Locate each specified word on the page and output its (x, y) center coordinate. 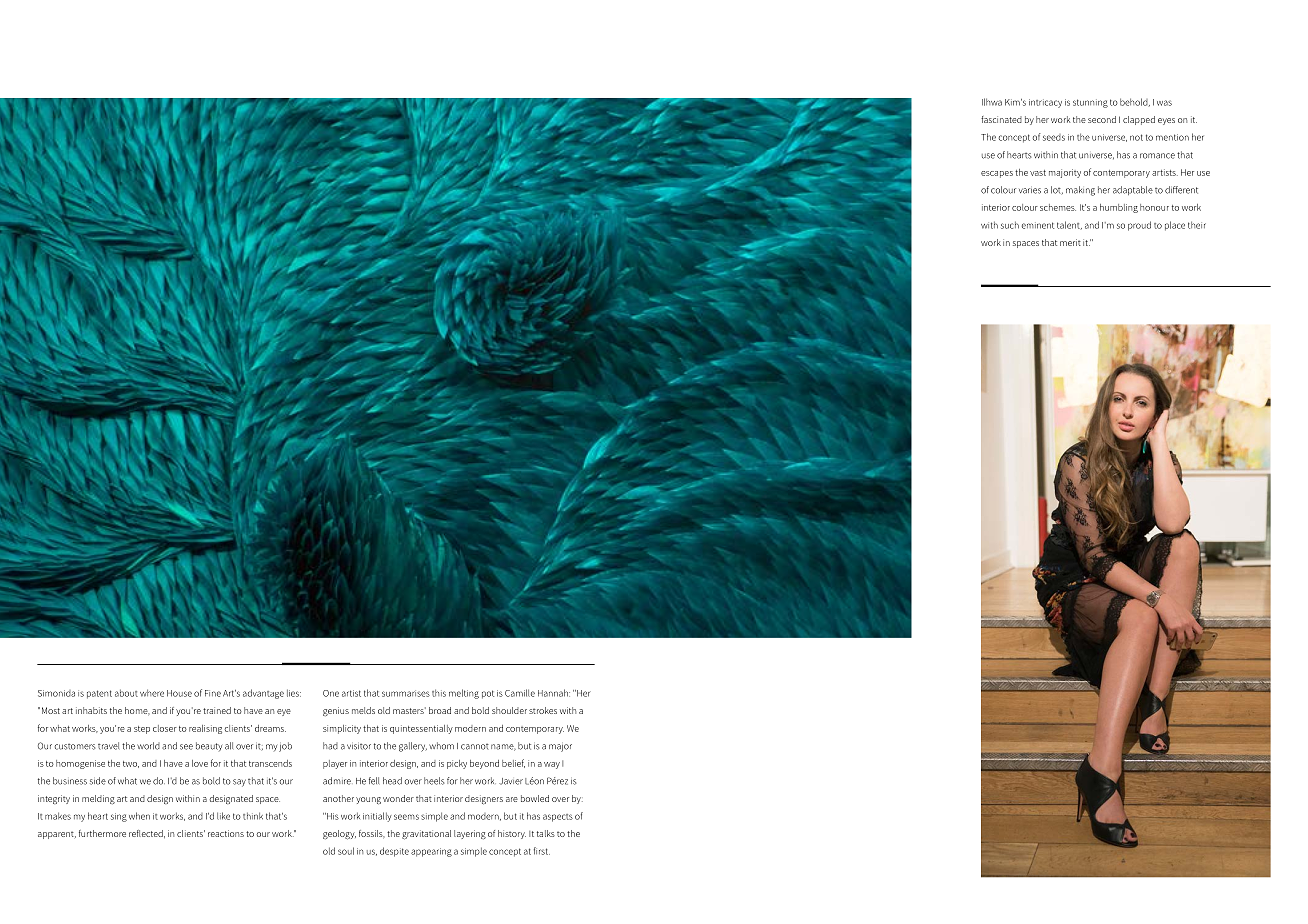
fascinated (1001, 119)
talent (1069, 225)
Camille (520, 693)
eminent (1038, 225)
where (152, 693)
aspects (558, 818)
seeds (1054, 137)
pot (488, 694)
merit (1070, 242)
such (1010, 225)
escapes (997, 174)
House (179, 693)
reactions (226, 833)
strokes (543, 710)
